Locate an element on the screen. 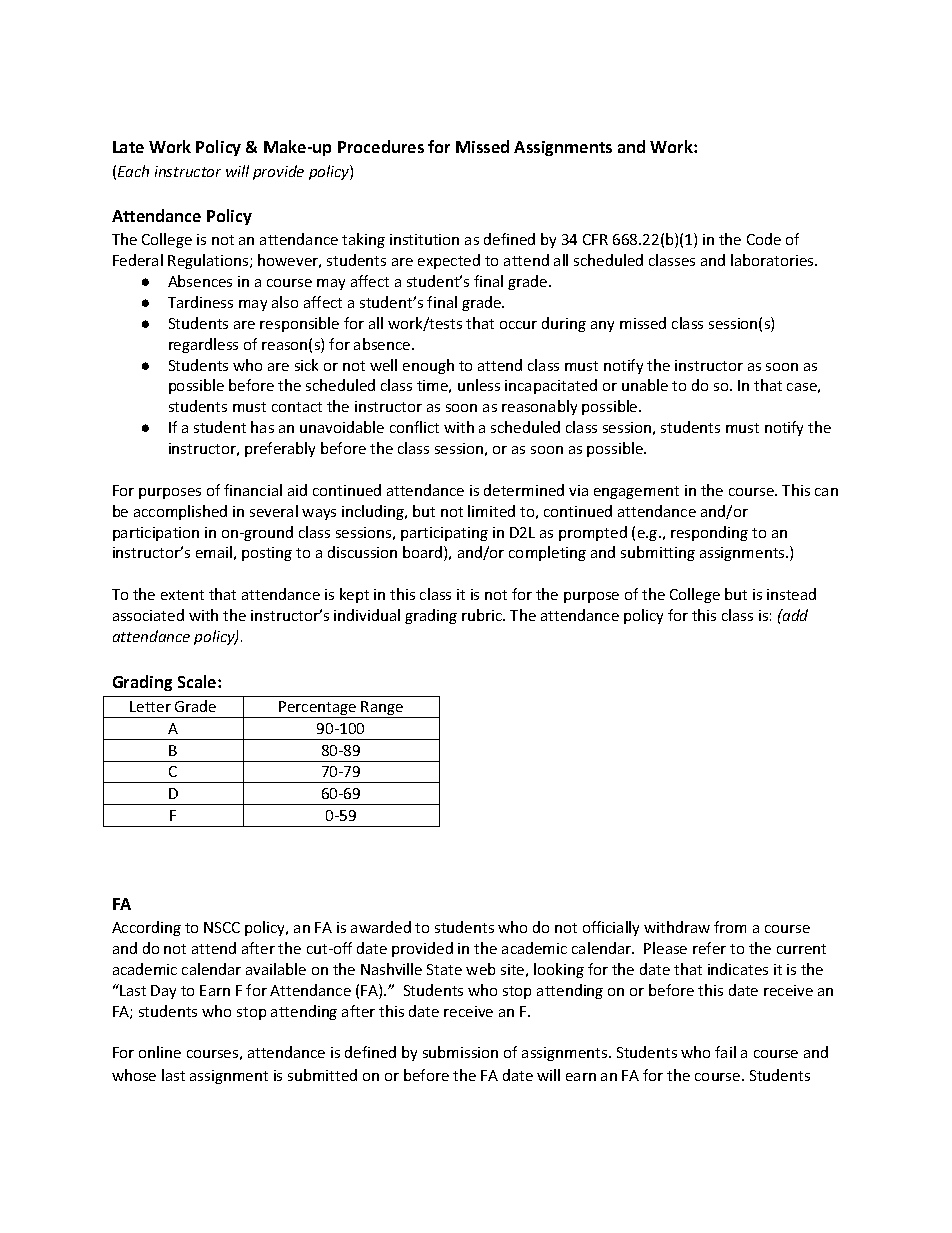 The image size is (952, 1233). unable is located at coordinates (645, 385).
